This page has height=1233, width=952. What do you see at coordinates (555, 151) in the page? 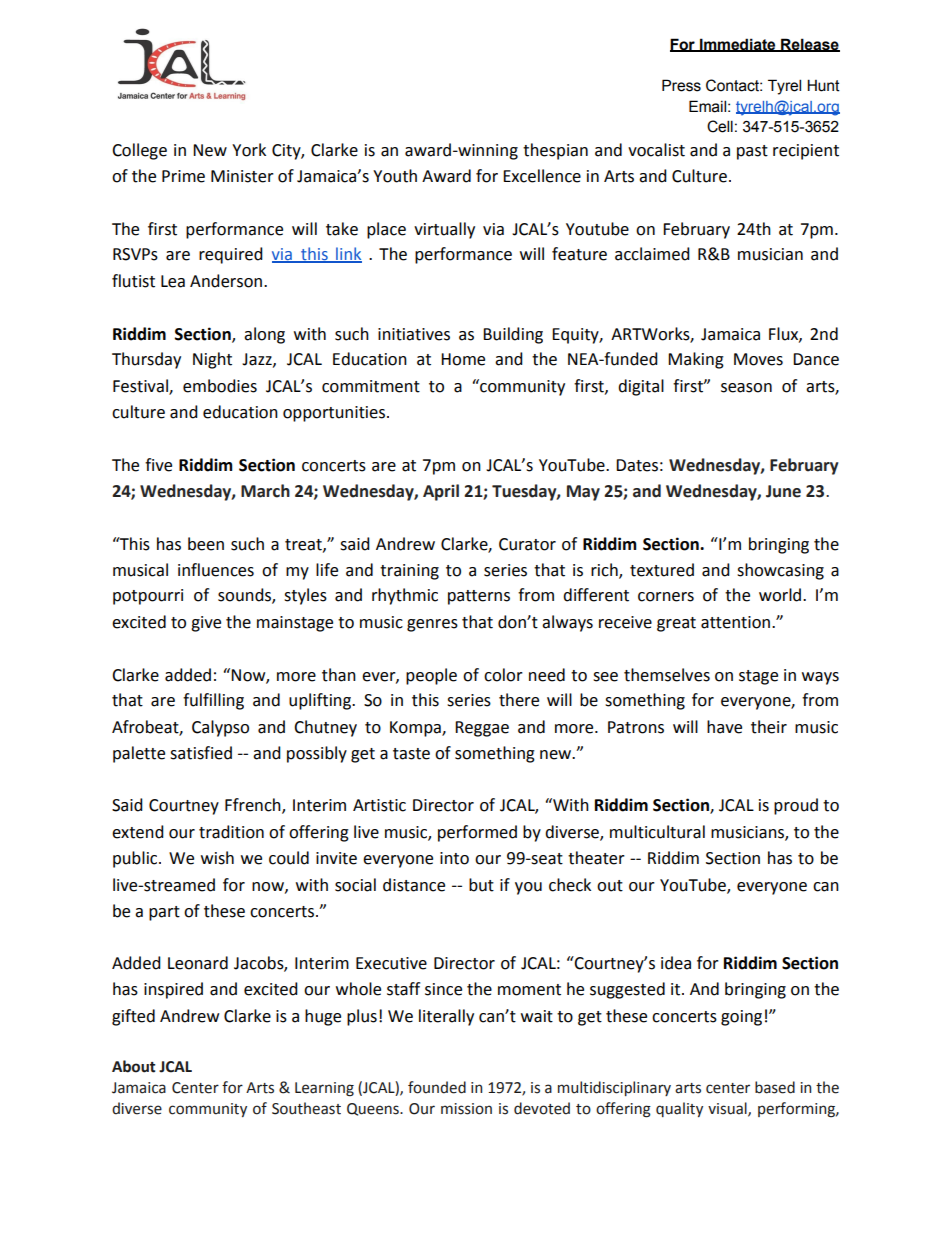
I see `thespian` at bounding box center [555, 151].
